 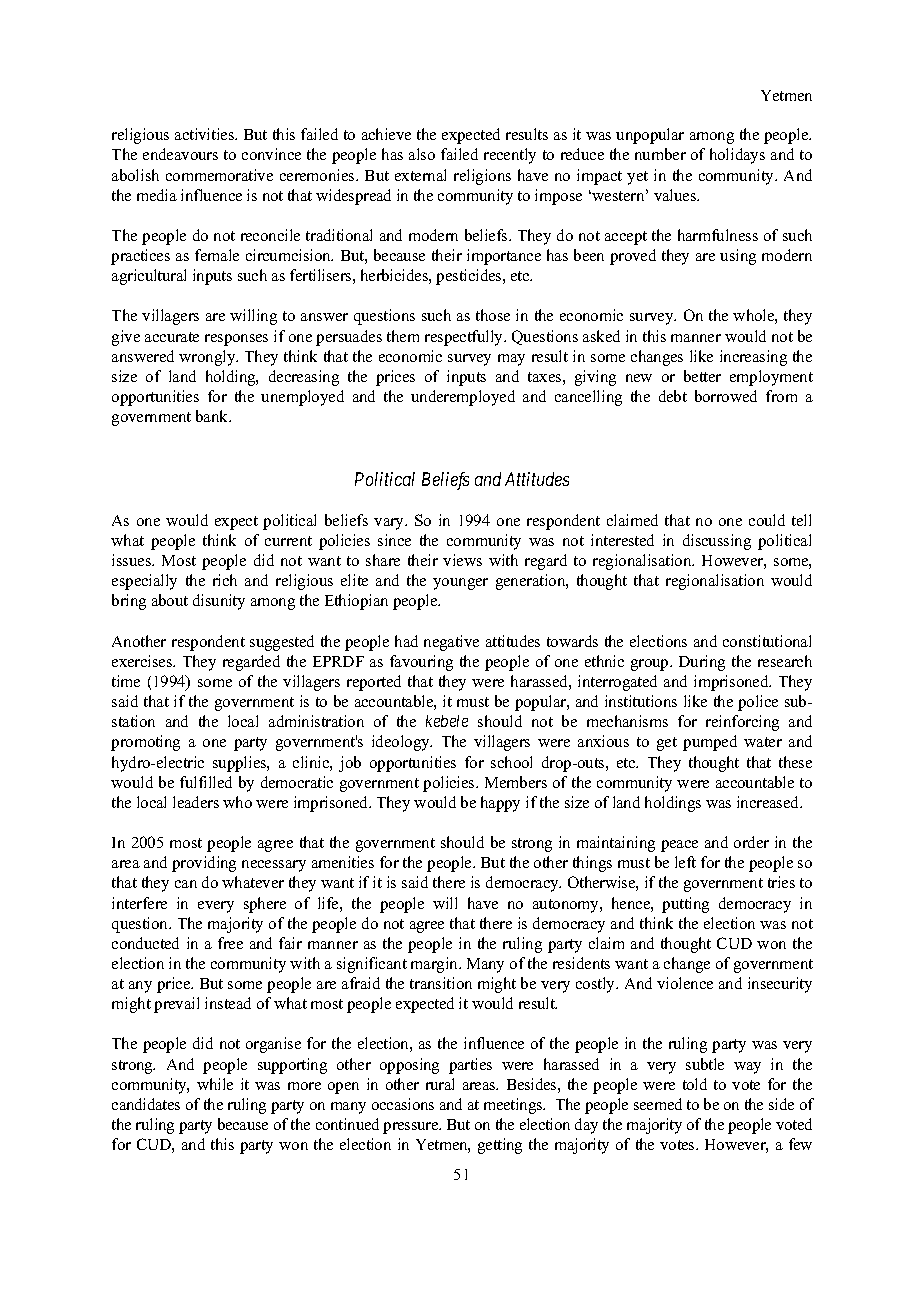 What do you see at coordinates (215, 1084) in the image?
I see `while` at bounding box center [215, 1084].
